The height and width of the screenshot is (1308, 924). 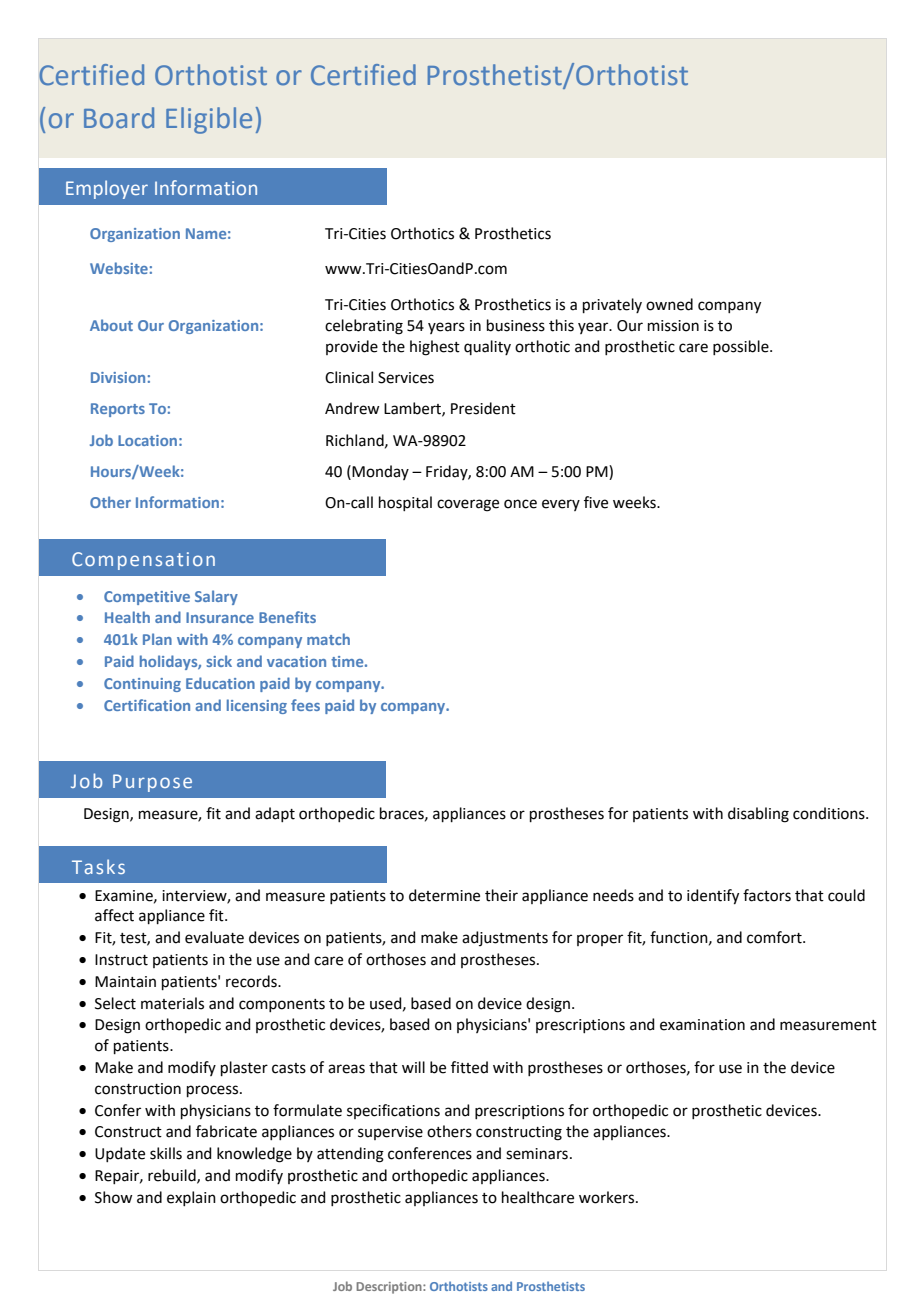 What do you see at coordinates (669, 304) in the screenshot?
I see `owned` at bounding box center [669, 304].
